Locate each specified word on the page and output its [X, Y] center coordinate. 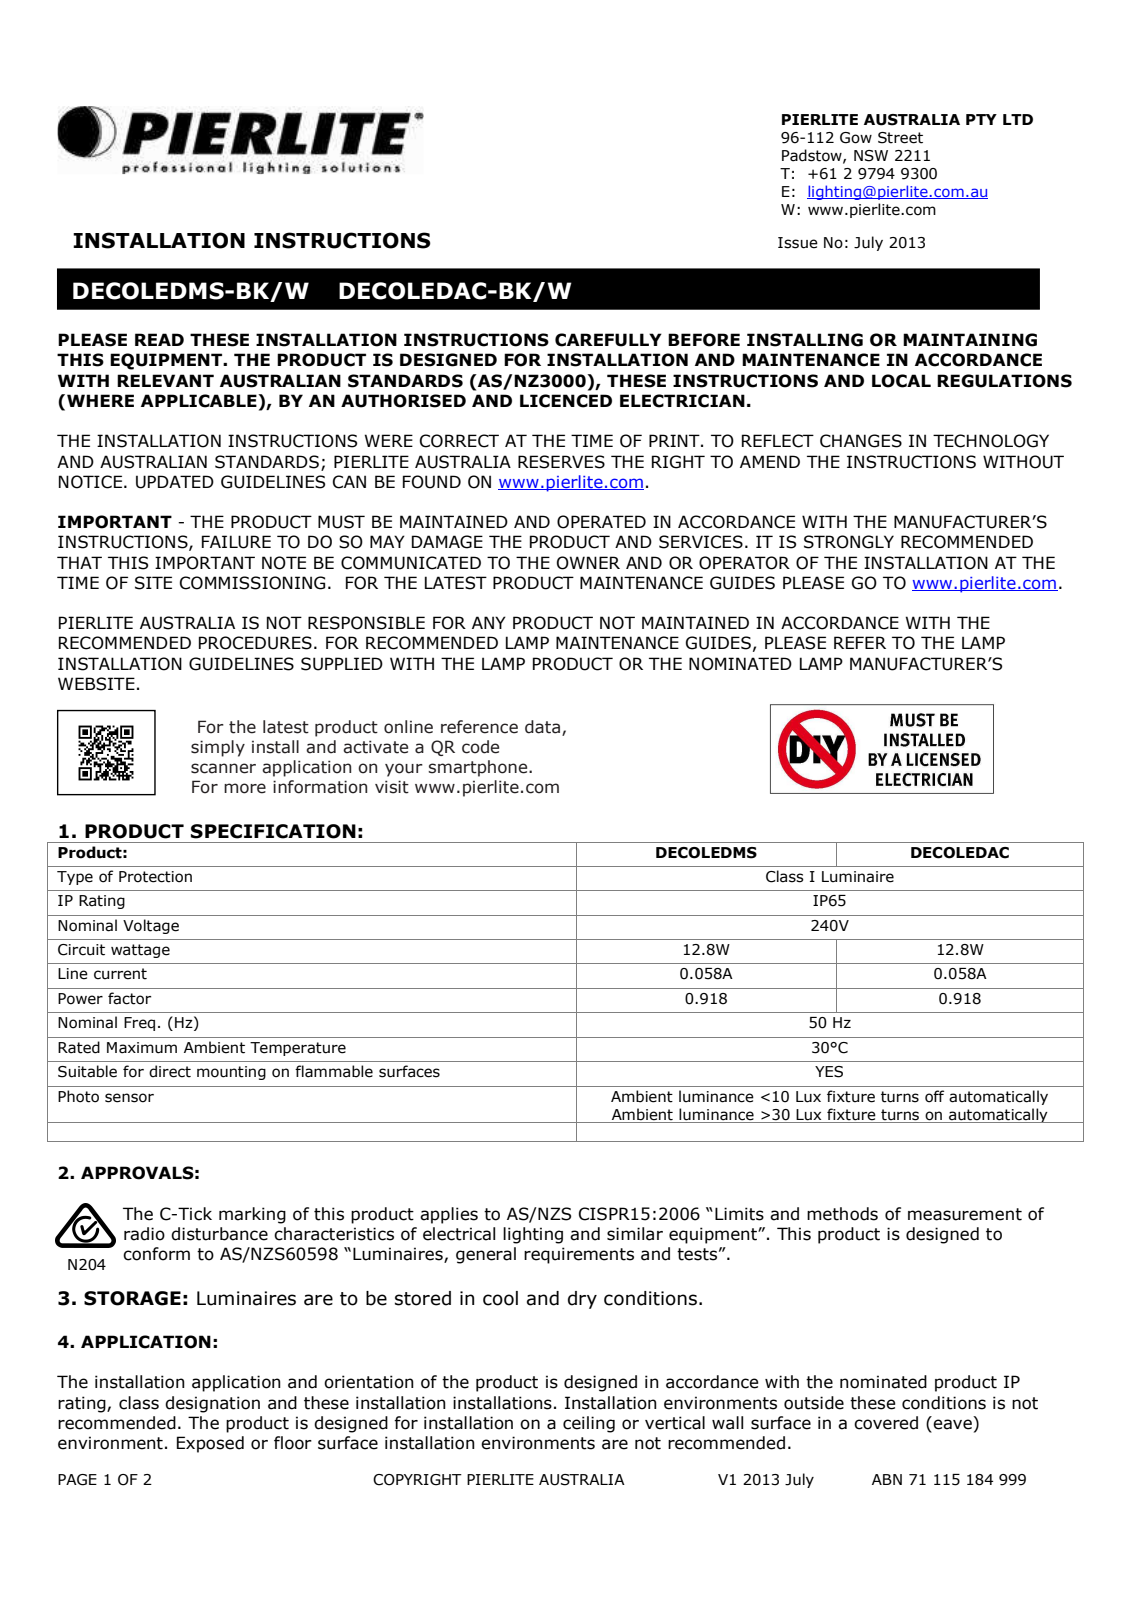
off [934, 1096]
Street [900, 138]
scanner [223, 768]
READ [159, 339]
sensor [129, 1098]
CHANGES [861, 441]
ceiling [589, 1424]
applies [449, 1215]
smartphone [479, 768]
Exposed [210, 1444]
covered [886, 1423]
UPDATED [175, 482]
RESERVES [561, 462]
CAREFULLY [608, 340]
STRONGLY [849, 542]
